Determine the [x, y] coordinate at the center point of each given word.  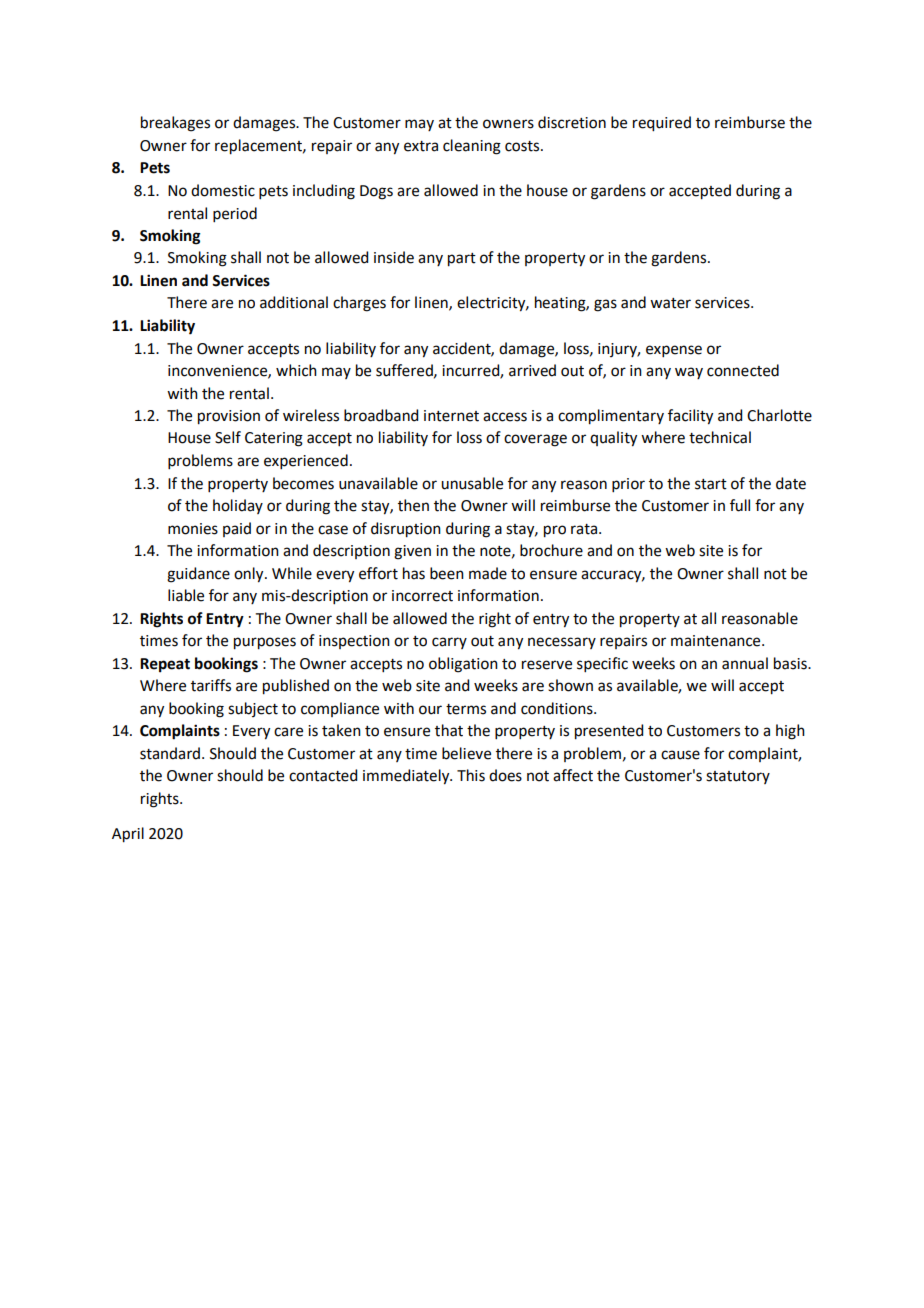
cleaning [472, 147]
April [128, 835]
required [662, 124]
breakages [175, 124]
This [471, 775]
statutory [738, 777]
